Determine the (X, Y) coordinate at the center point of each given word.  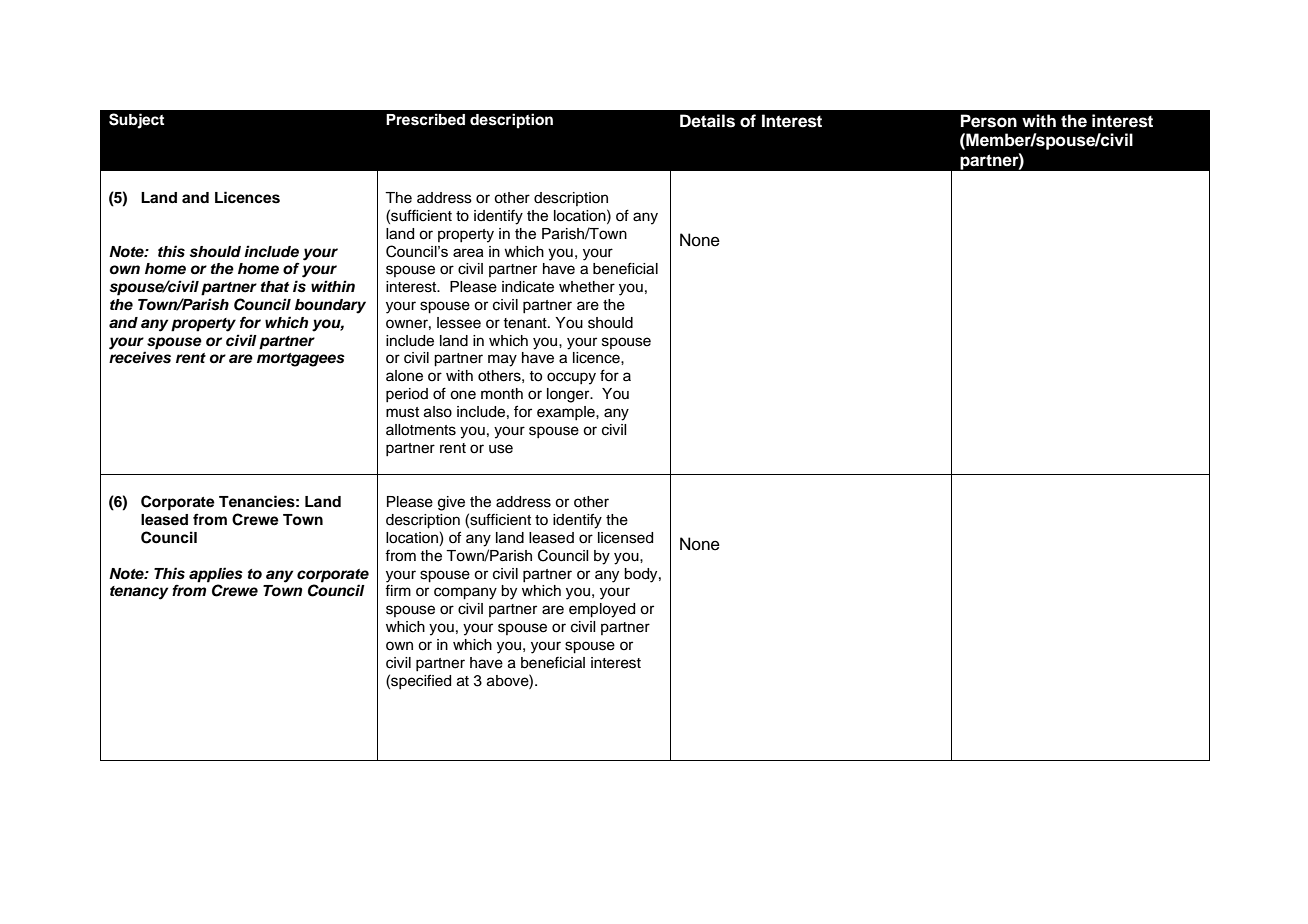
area (468, 252)
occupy (571, 378)
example (567, 413)
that (275, 286)
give (451, 503)
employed (602, 610)
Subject (136, 121)
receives (140, 357)
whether (587, 287)
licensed (625, 538)
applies (216, 575)
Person (989, 121)
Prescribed (425, 119)
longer (569, 395)
